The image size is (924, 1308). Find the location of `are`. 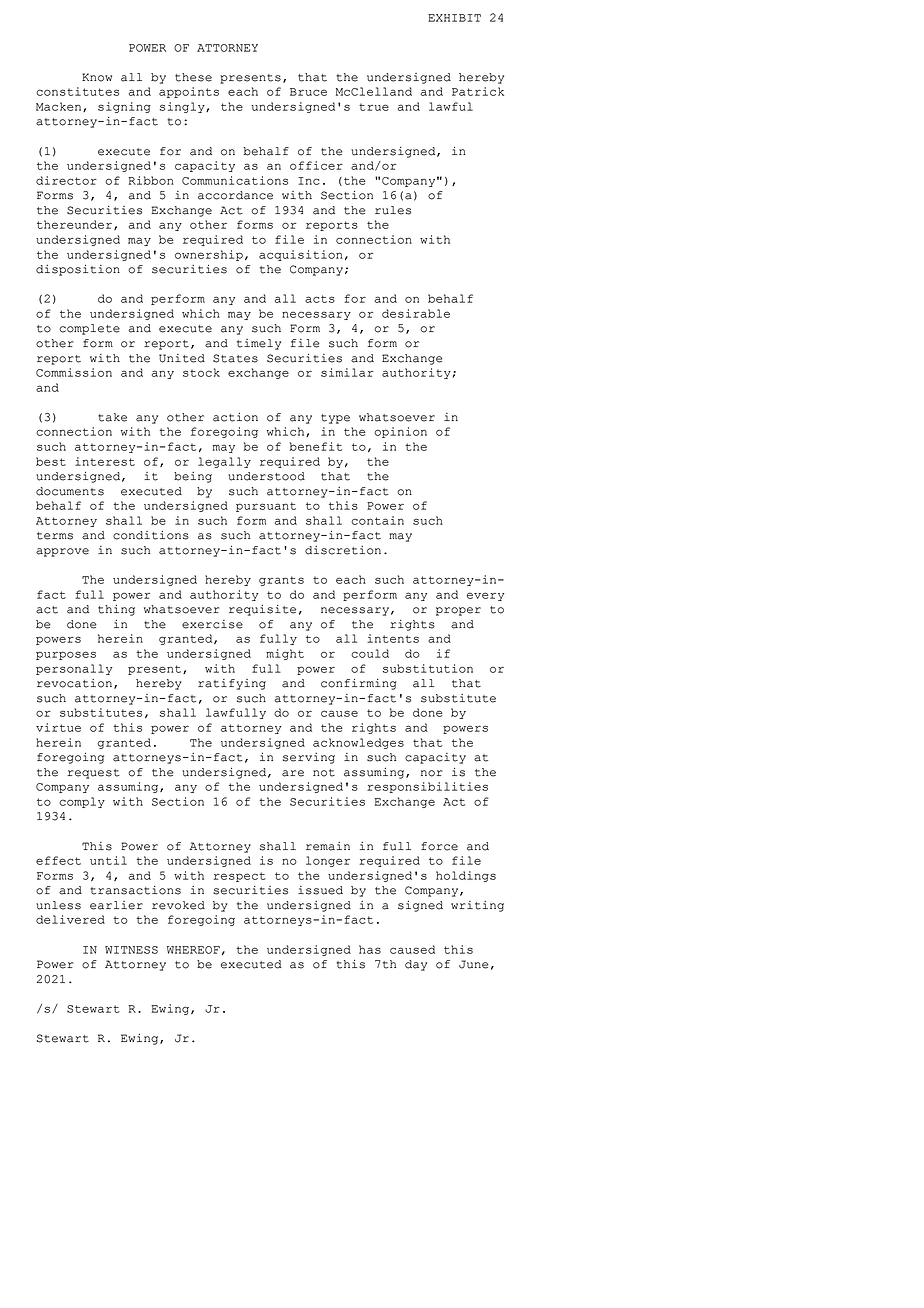

are is located at coordinates (293, 773).
